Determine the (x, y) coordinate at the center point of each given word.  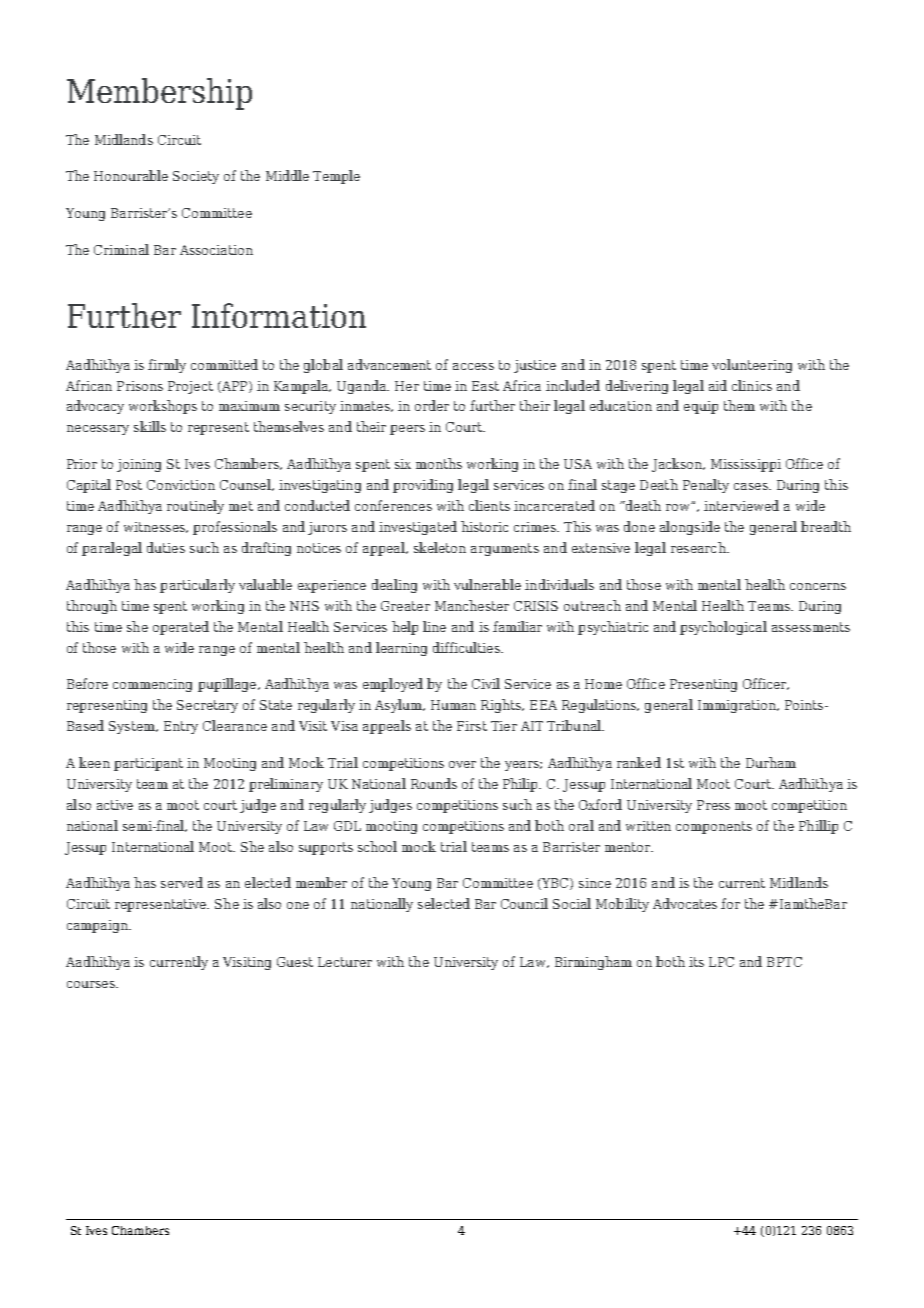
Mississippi (746, 465)
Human (453, 705)
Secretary (207, 706)
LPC (721, 962)
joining (139, 465)
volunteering (752, 366)
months (439, 463)
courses (92, 984)
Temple (336, 177)
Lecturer (345, 962)
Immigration (738, 706)
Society (196, 177)
